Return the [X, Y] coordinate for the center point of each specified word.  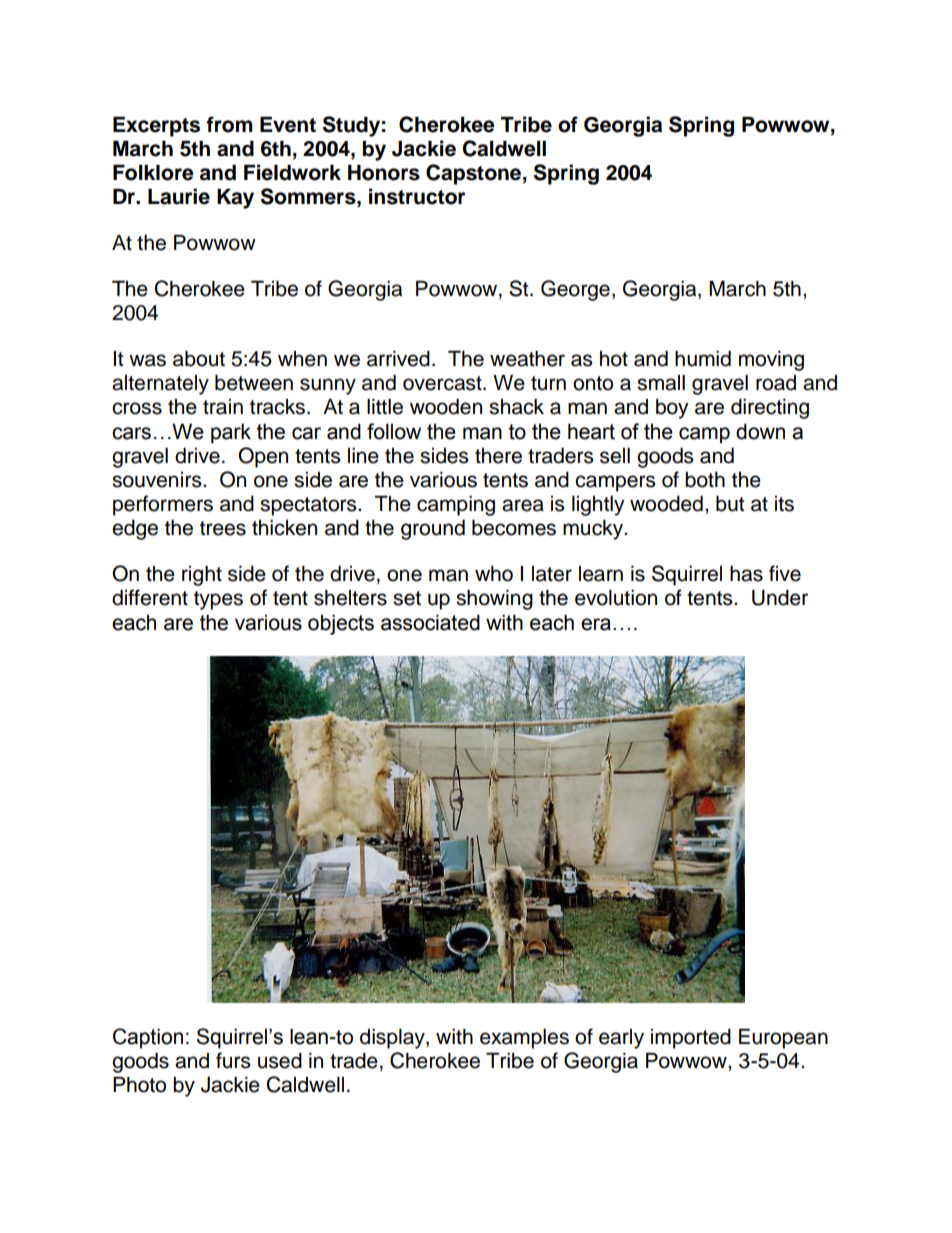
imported [691, 1039]
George [575, 290]
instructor [417, 196]
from [229, 124]
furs [233, 1060]
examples [524, 1039]
